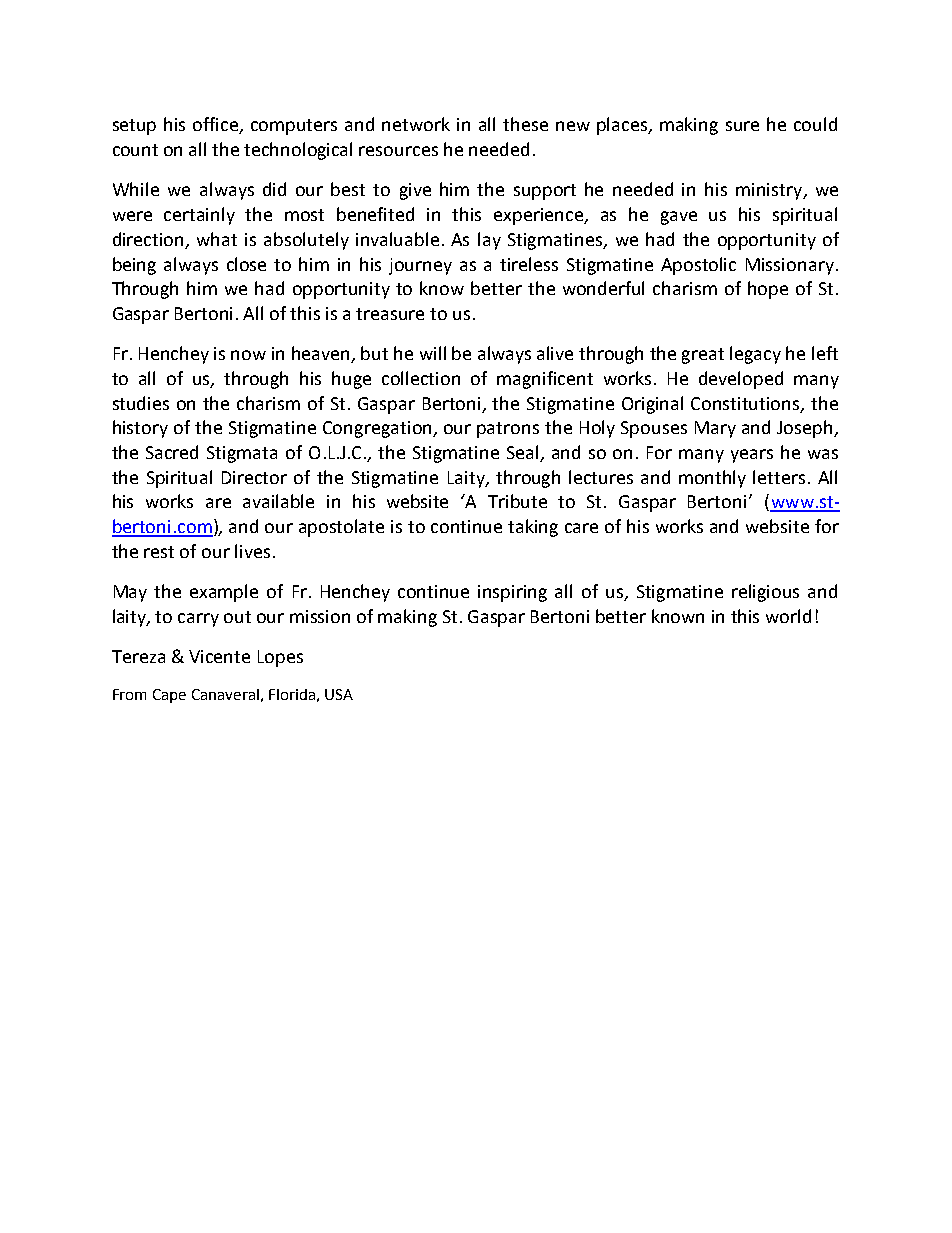 This screenshot has width=952, height=1233. Describe the element at coordinates (815, 124) in the screenshot. I see `could` at that location.
